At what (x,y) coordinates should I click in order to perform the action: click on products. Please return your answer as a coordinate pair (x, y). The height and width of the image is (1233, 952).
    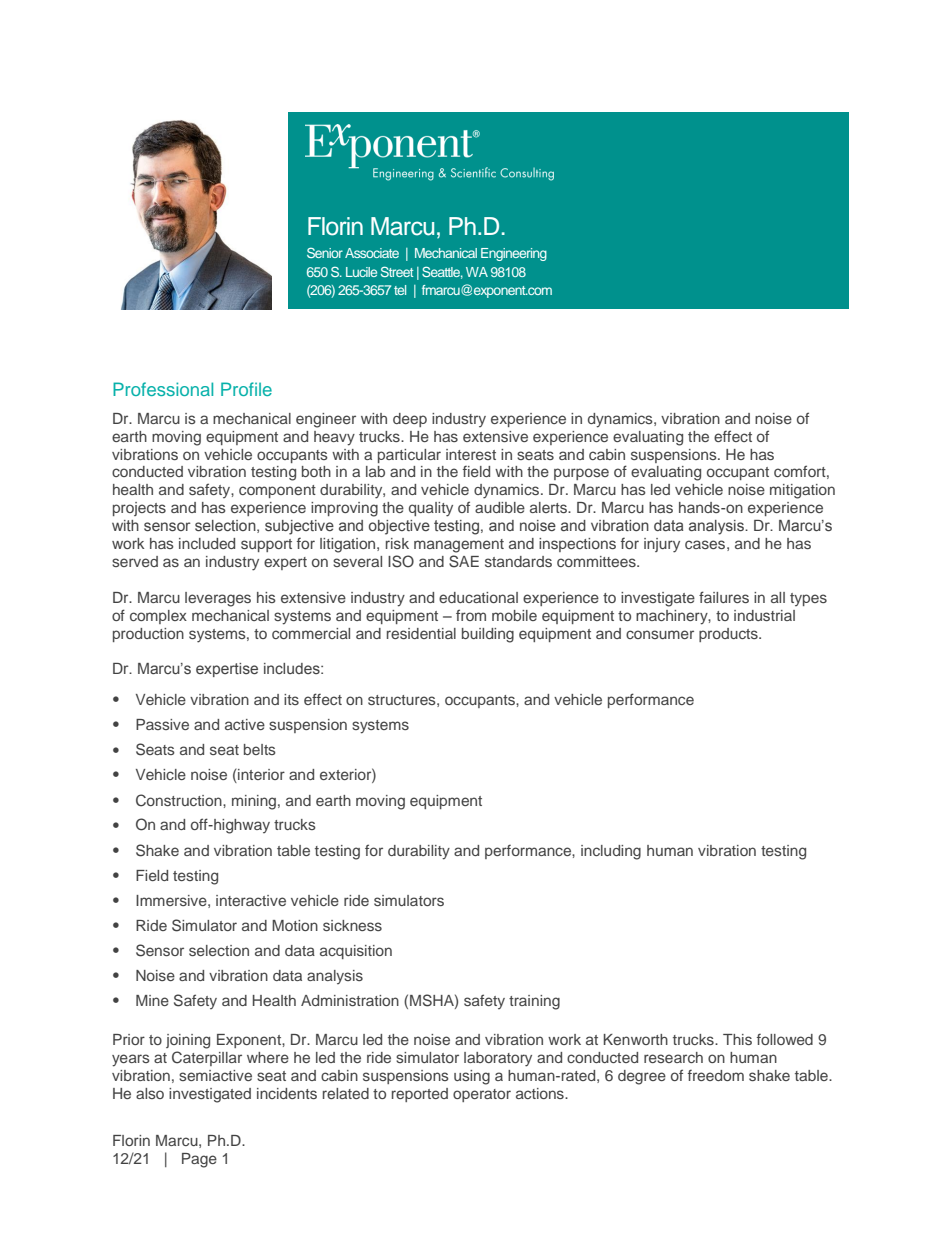
    Looking at the image, I should click on (729, 635).
